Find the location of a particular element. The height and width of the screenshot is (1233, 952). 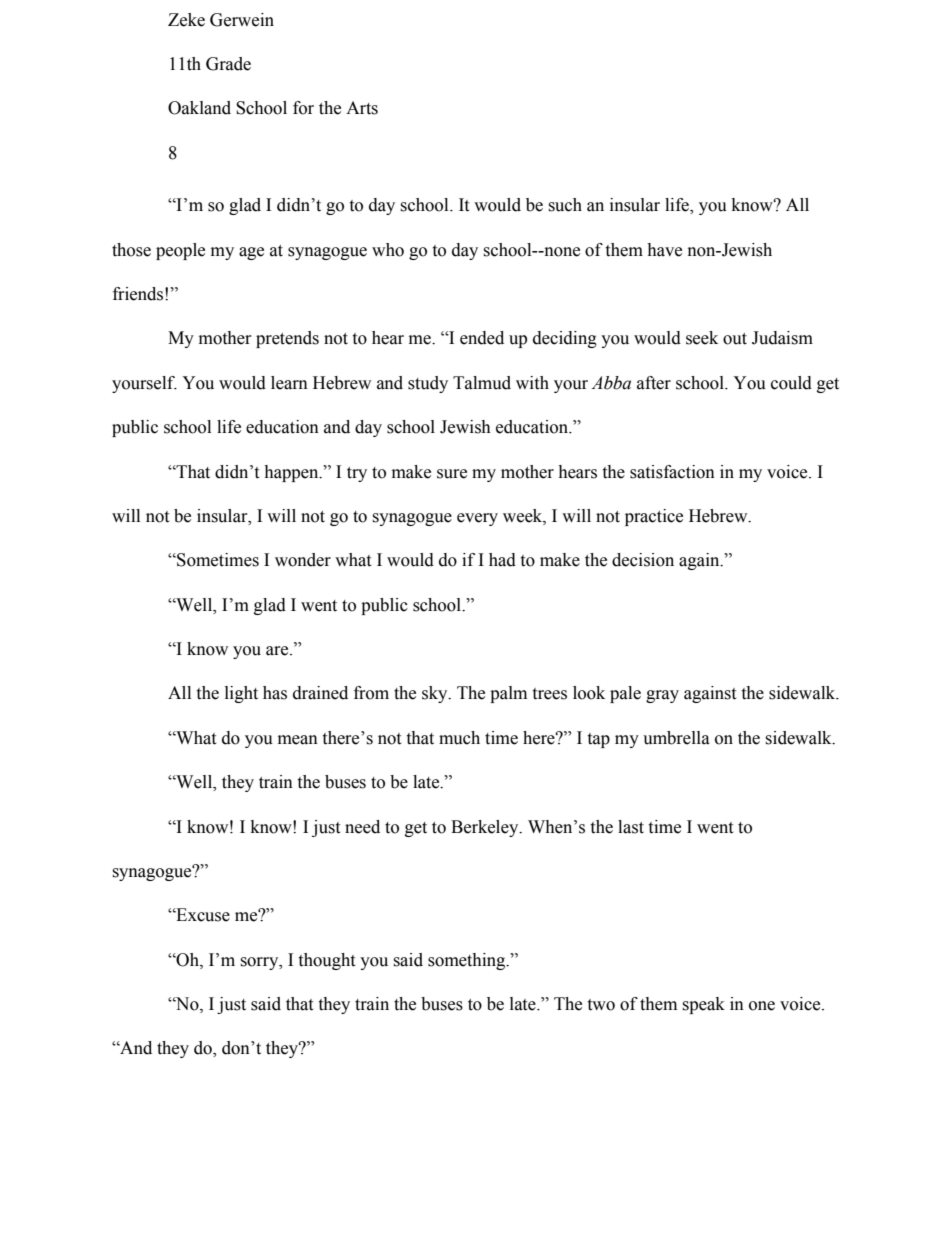

mean is located at coordinates (298, 740).
